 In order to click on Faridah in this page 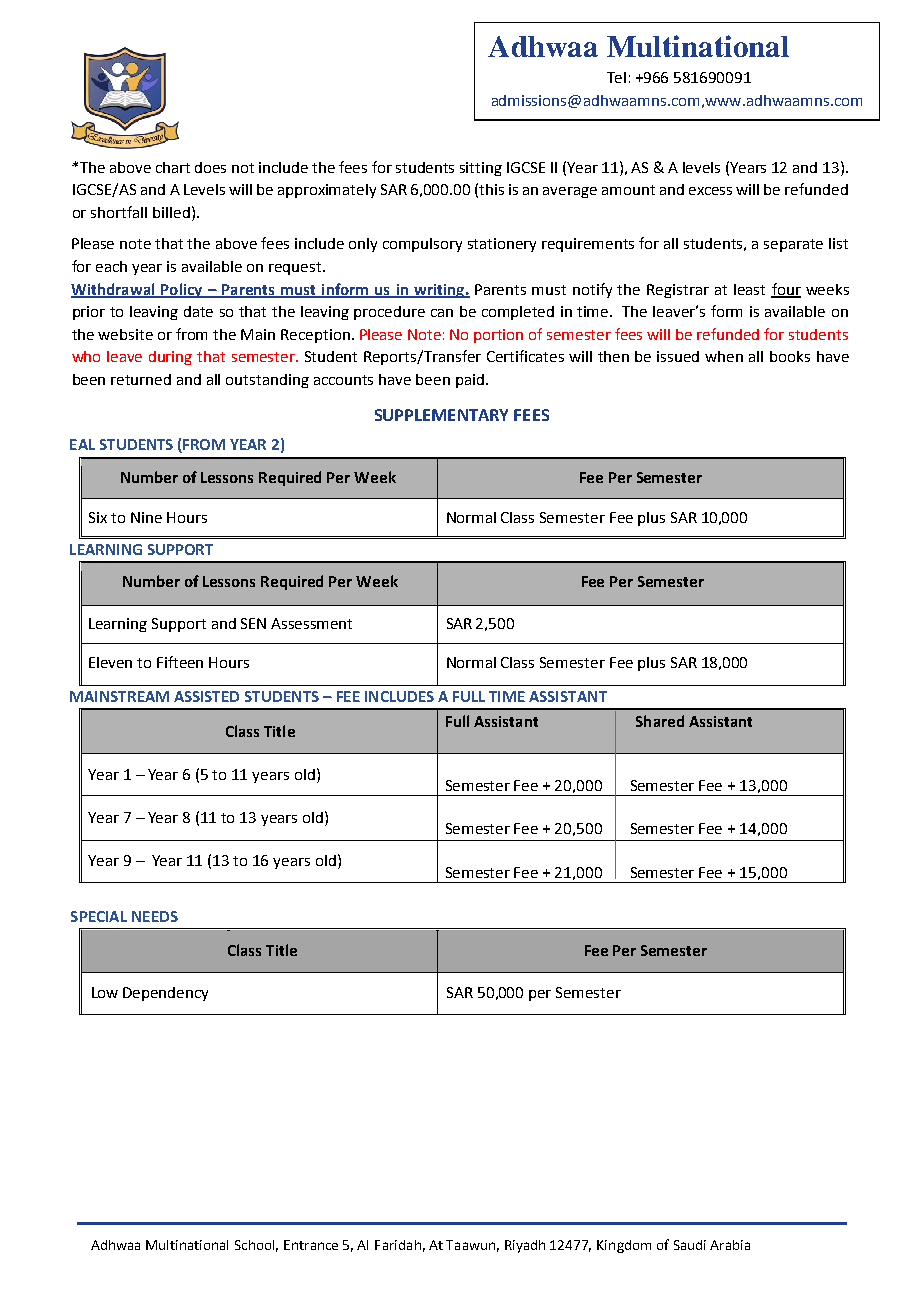, I will do `click(398, 1245)`.
